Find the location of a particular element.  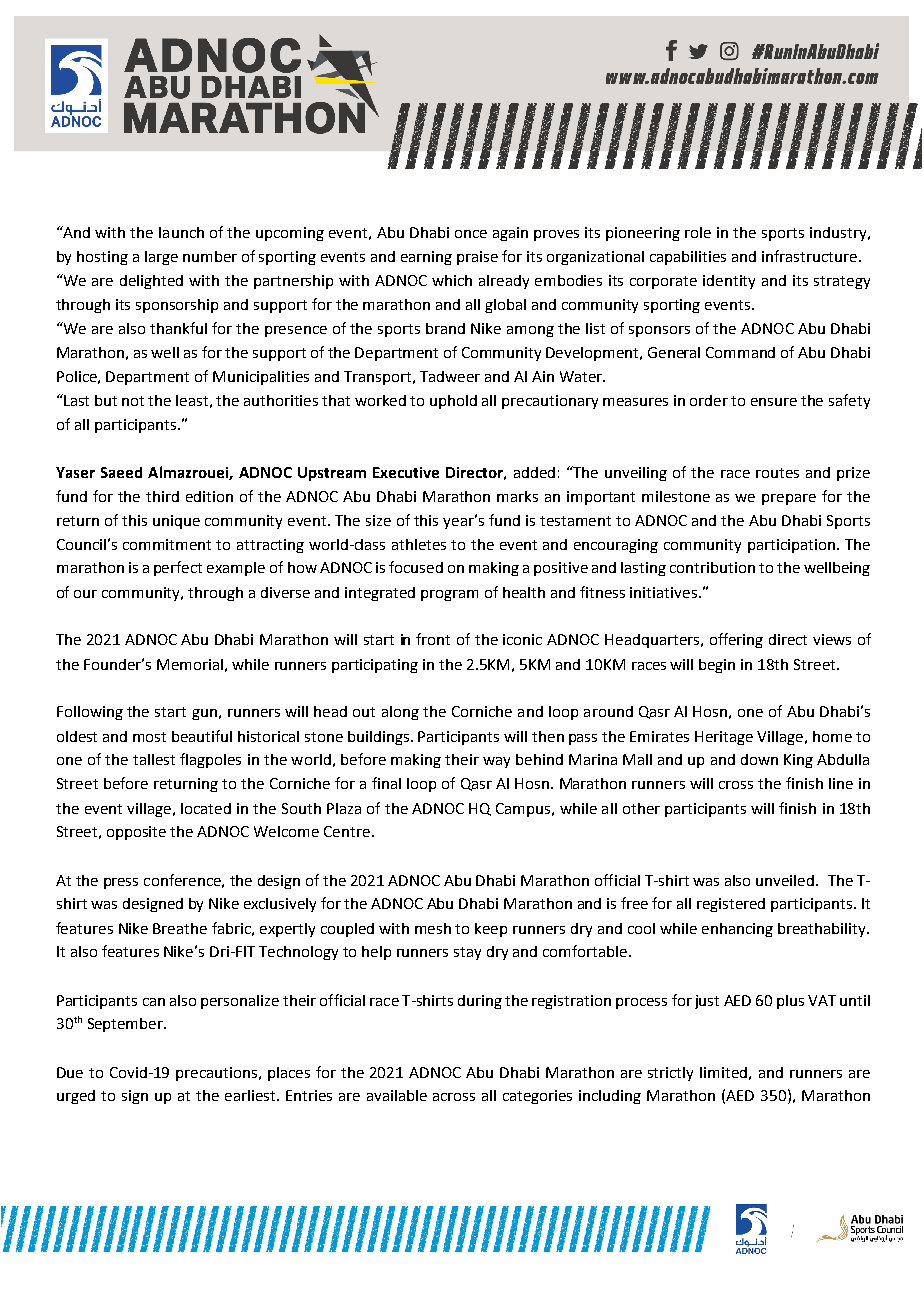

infrastructure is located at coordinates (809, 256).
